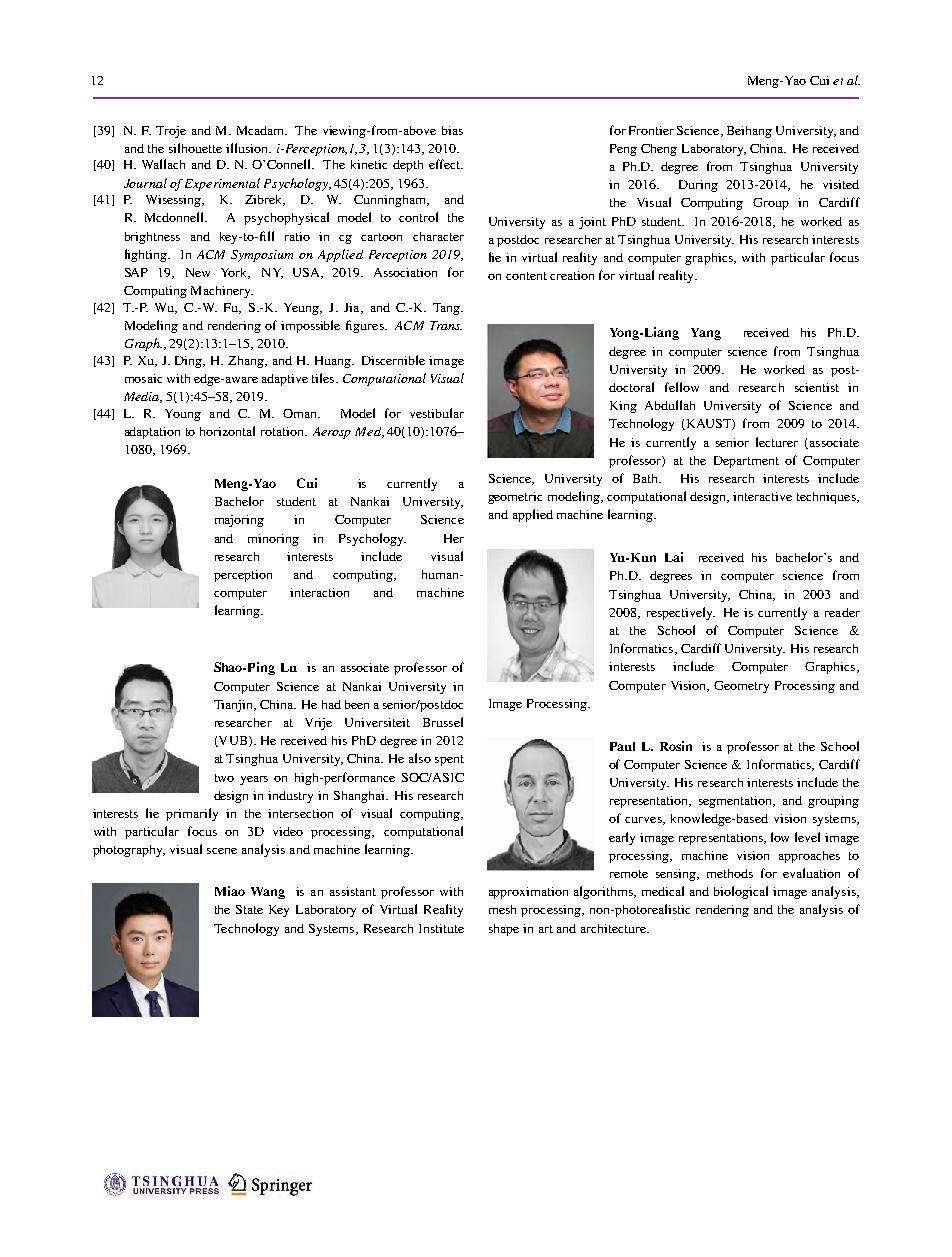 The image size is (952, 1257). Describe the element at coordinates (183, 415) in the image. I see `Young` at that location.
